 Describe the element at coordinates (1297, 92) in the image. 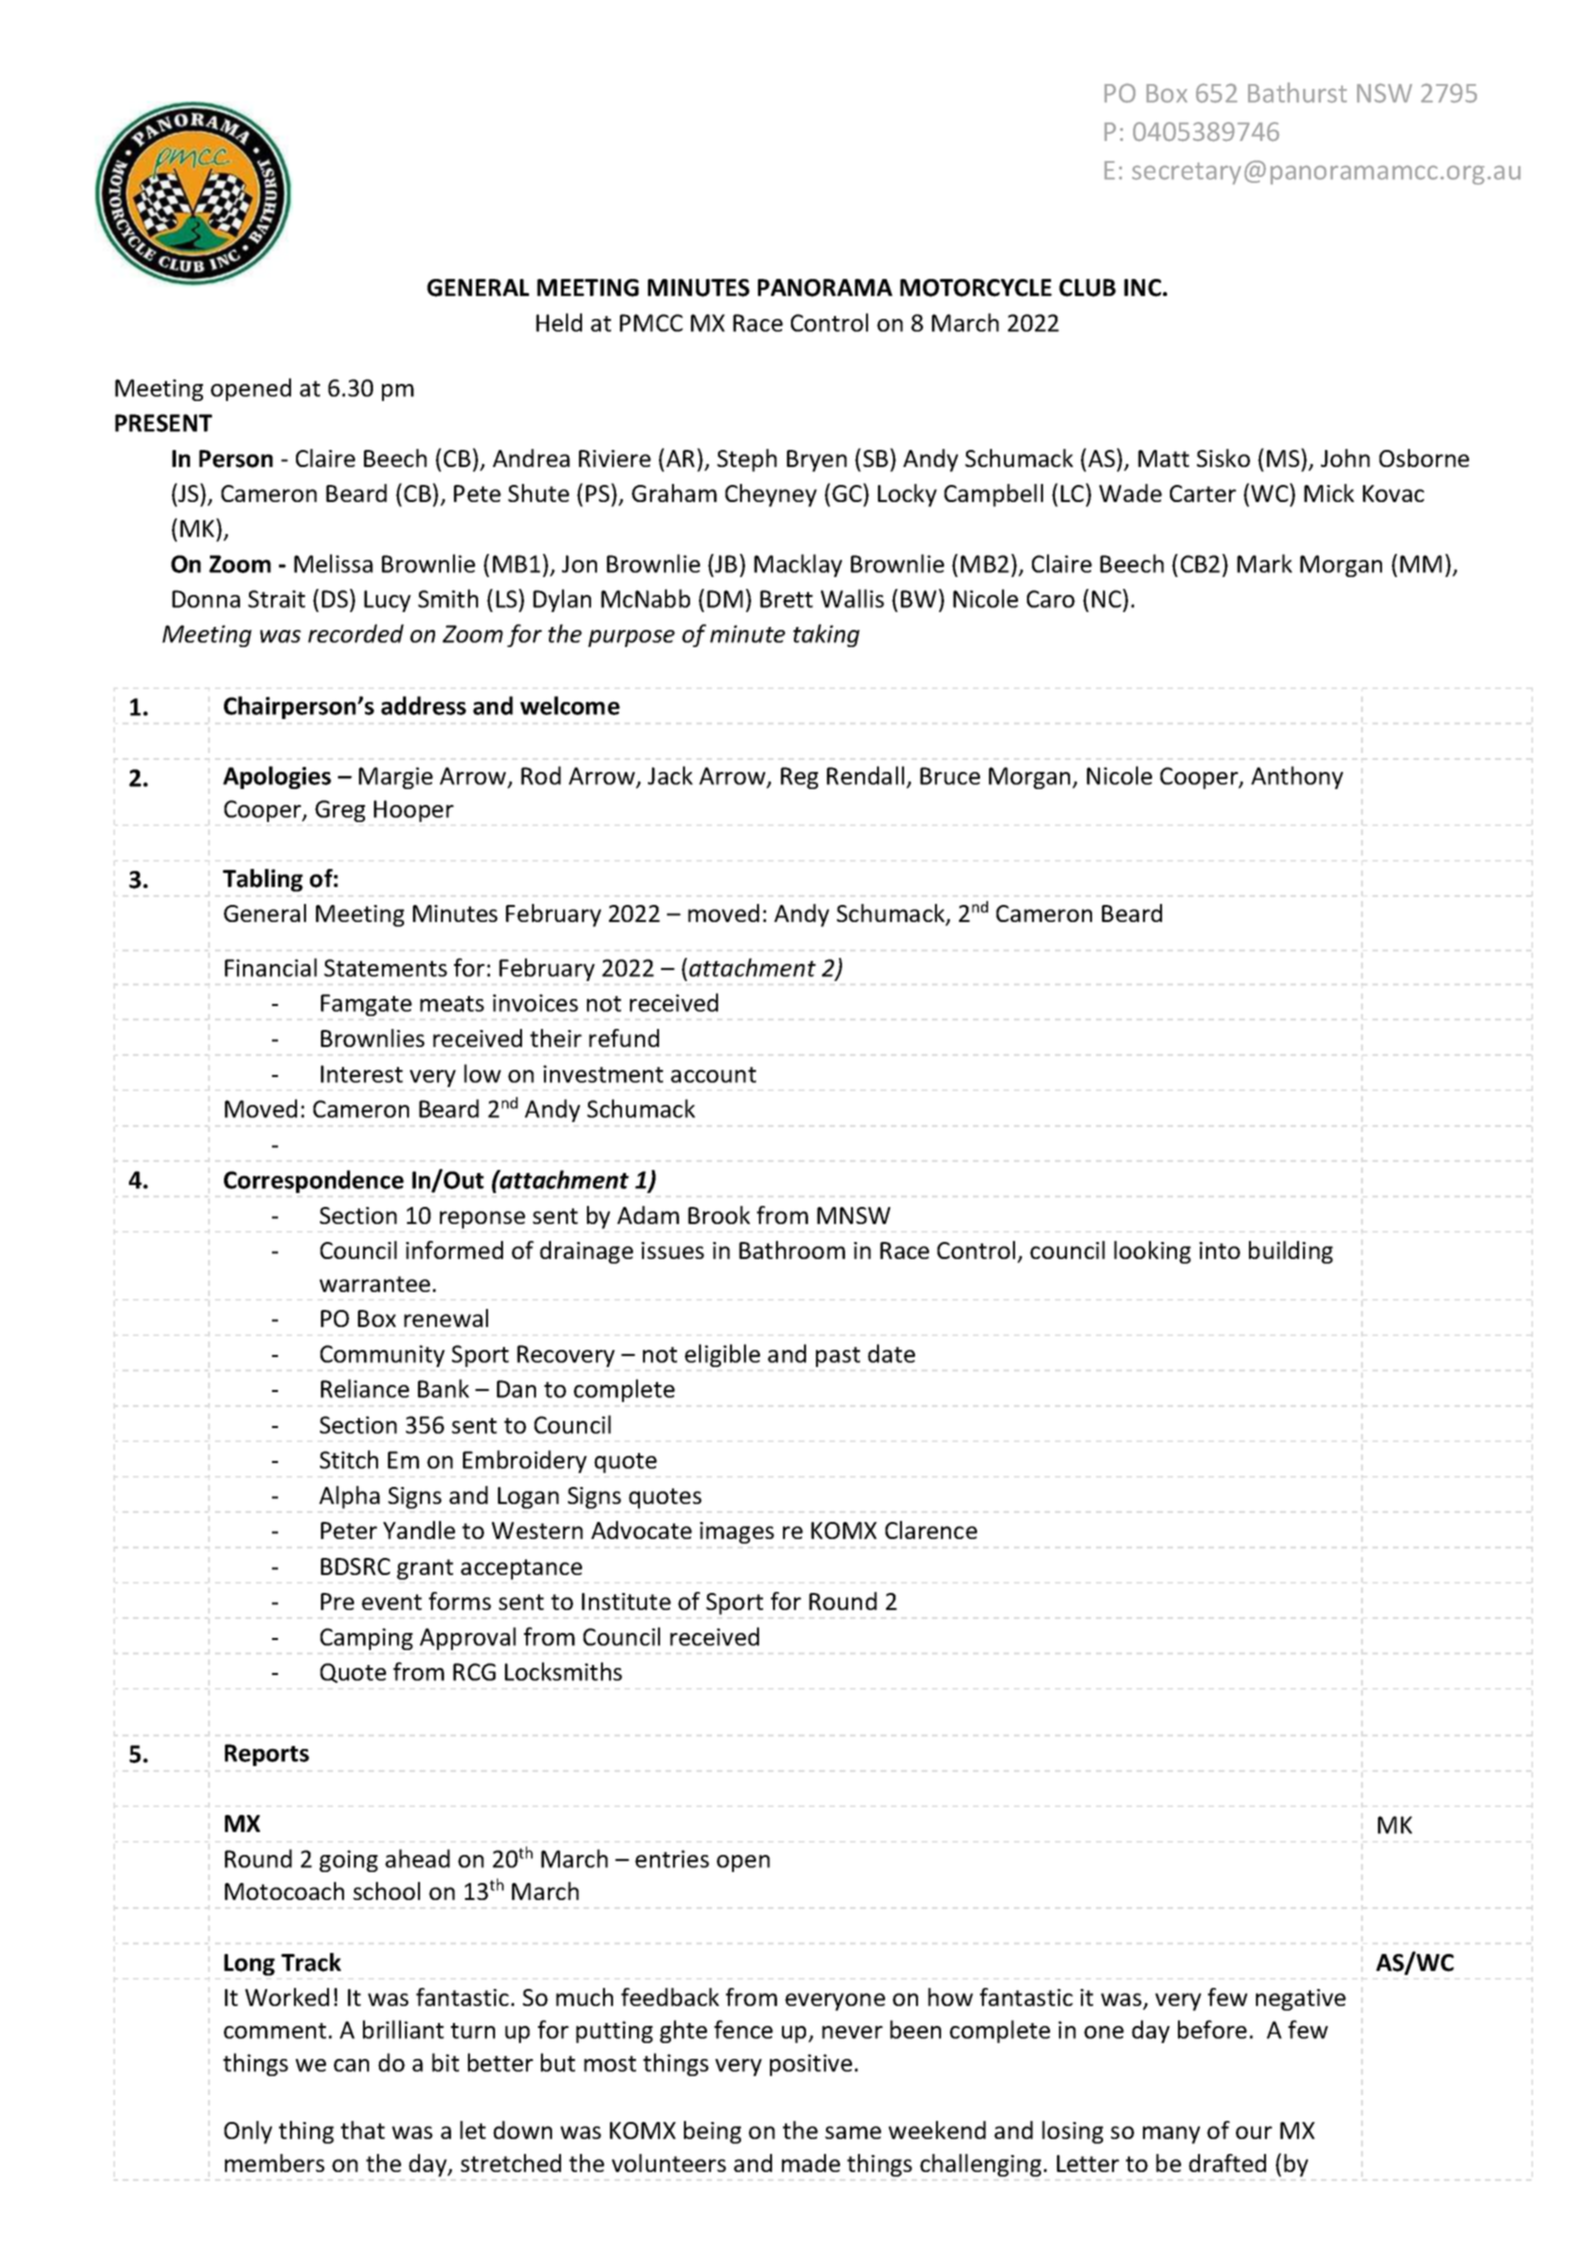

I see `Bathurst` at that location.
